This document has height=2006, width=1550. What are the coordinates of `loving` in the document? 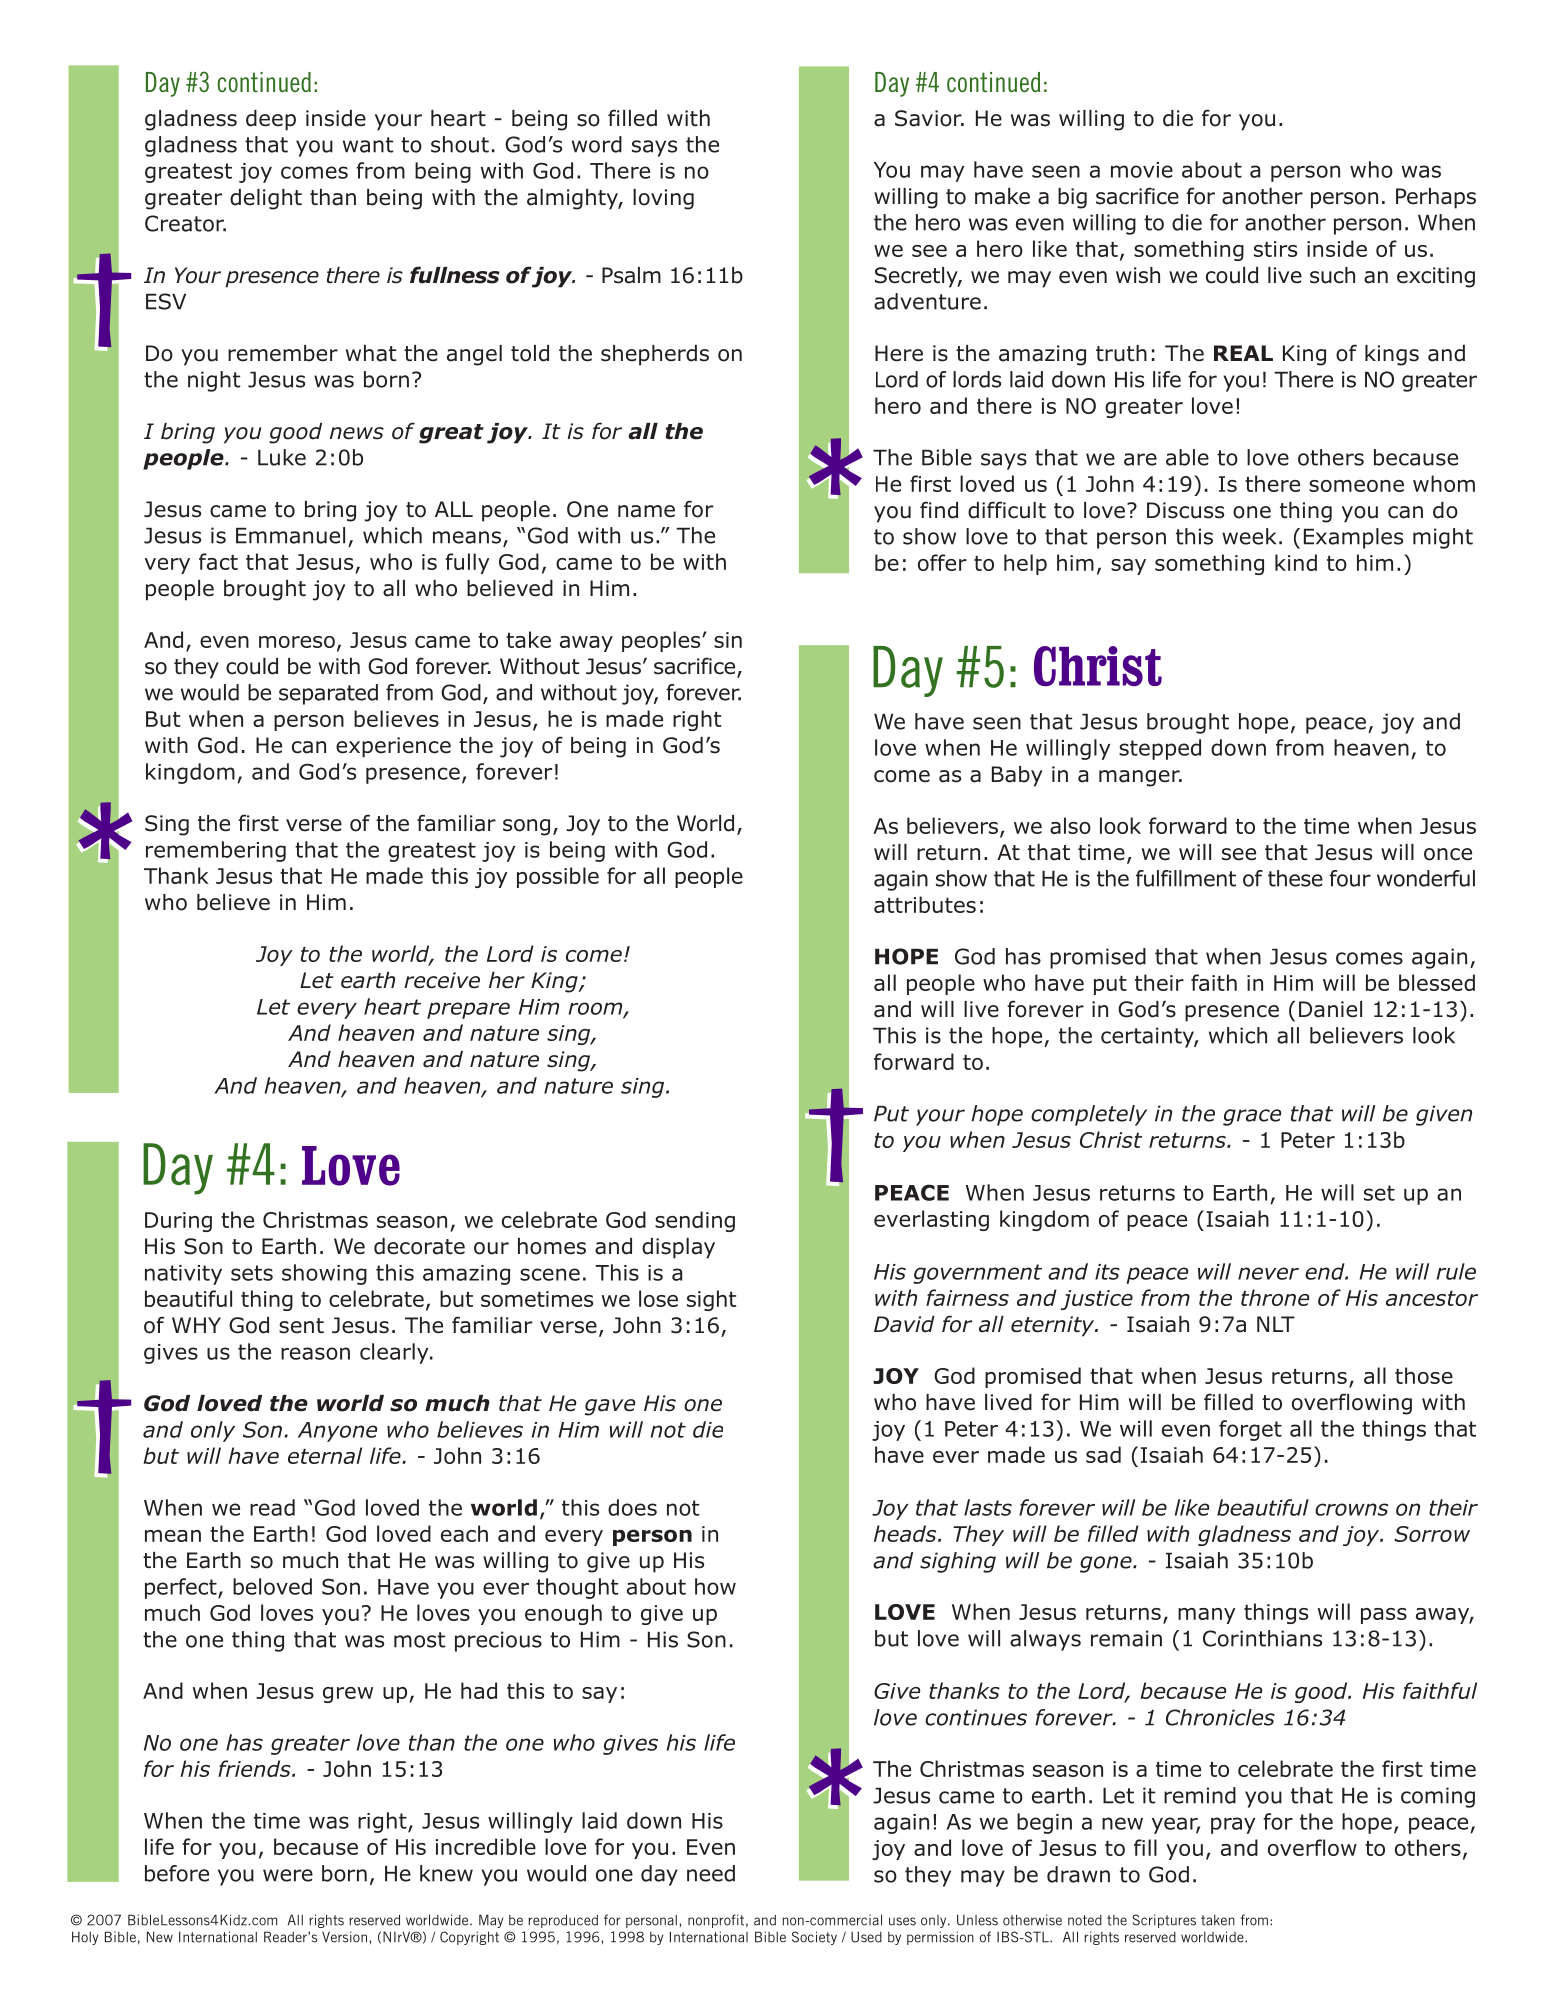 It's located at (663, 199).
